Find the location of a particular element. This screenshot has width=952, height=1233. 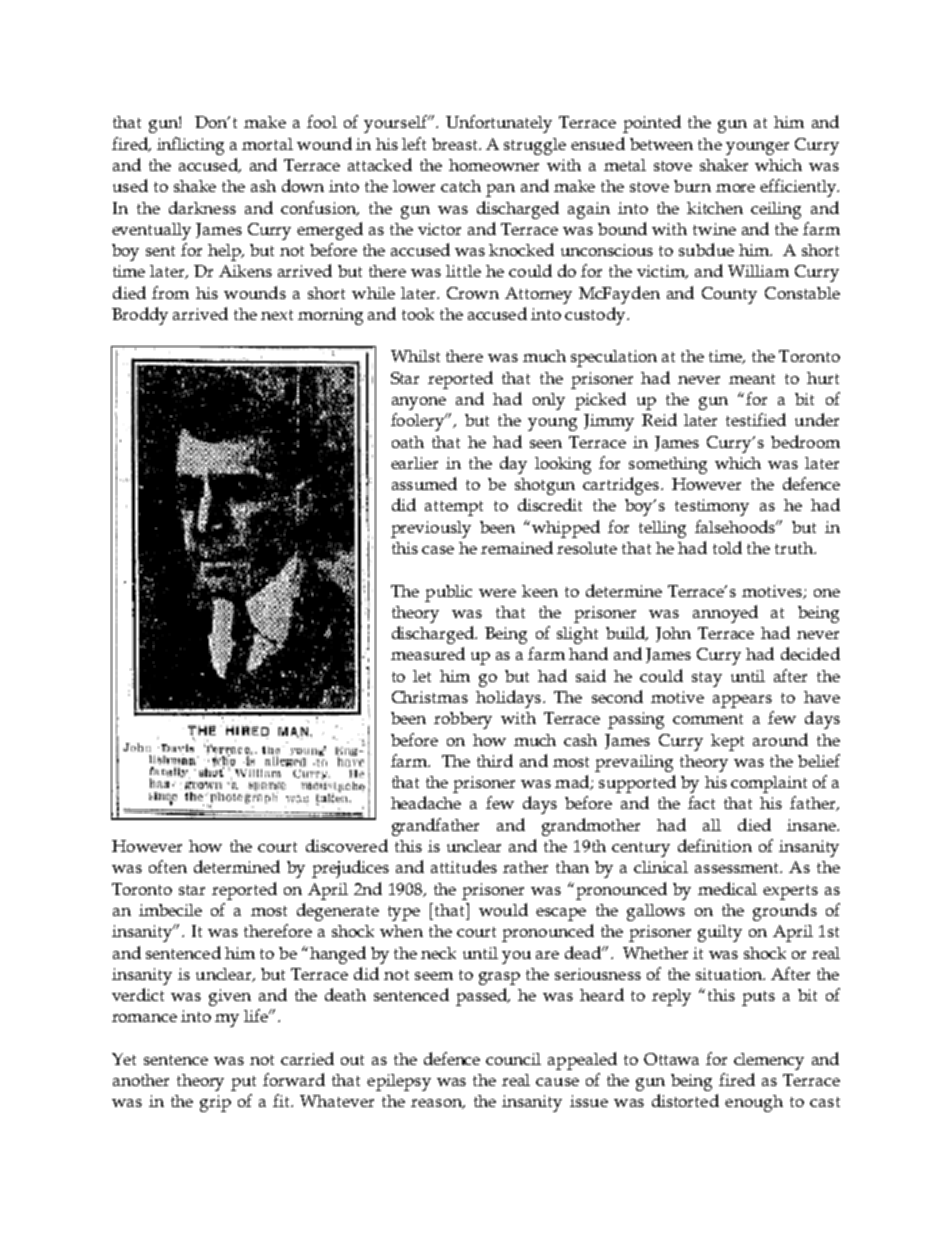

more is located at coordinates (735, 188).
